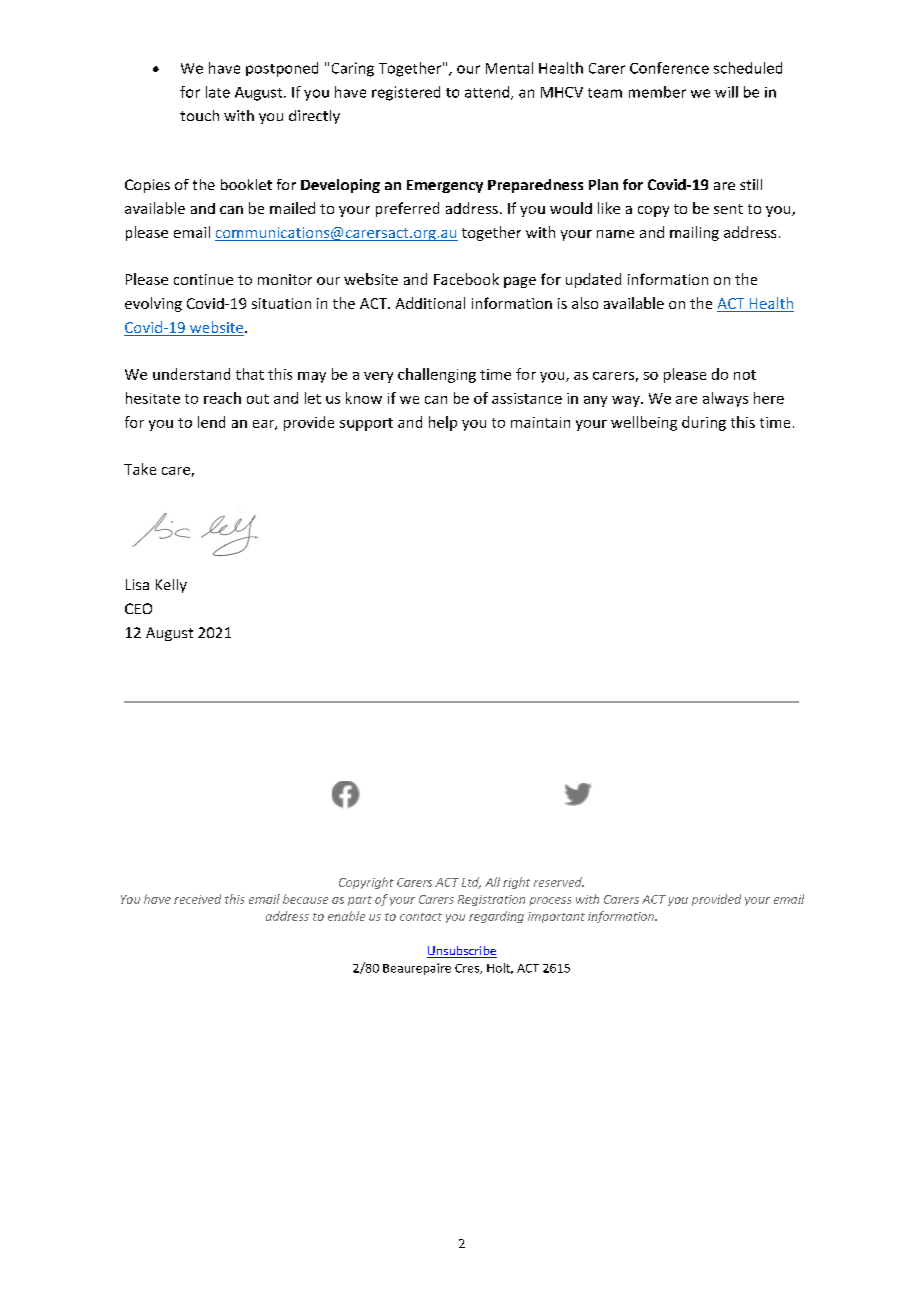 The height and width of the screenshot is (1308, 924). I want to click on late, so click(218, 92).
